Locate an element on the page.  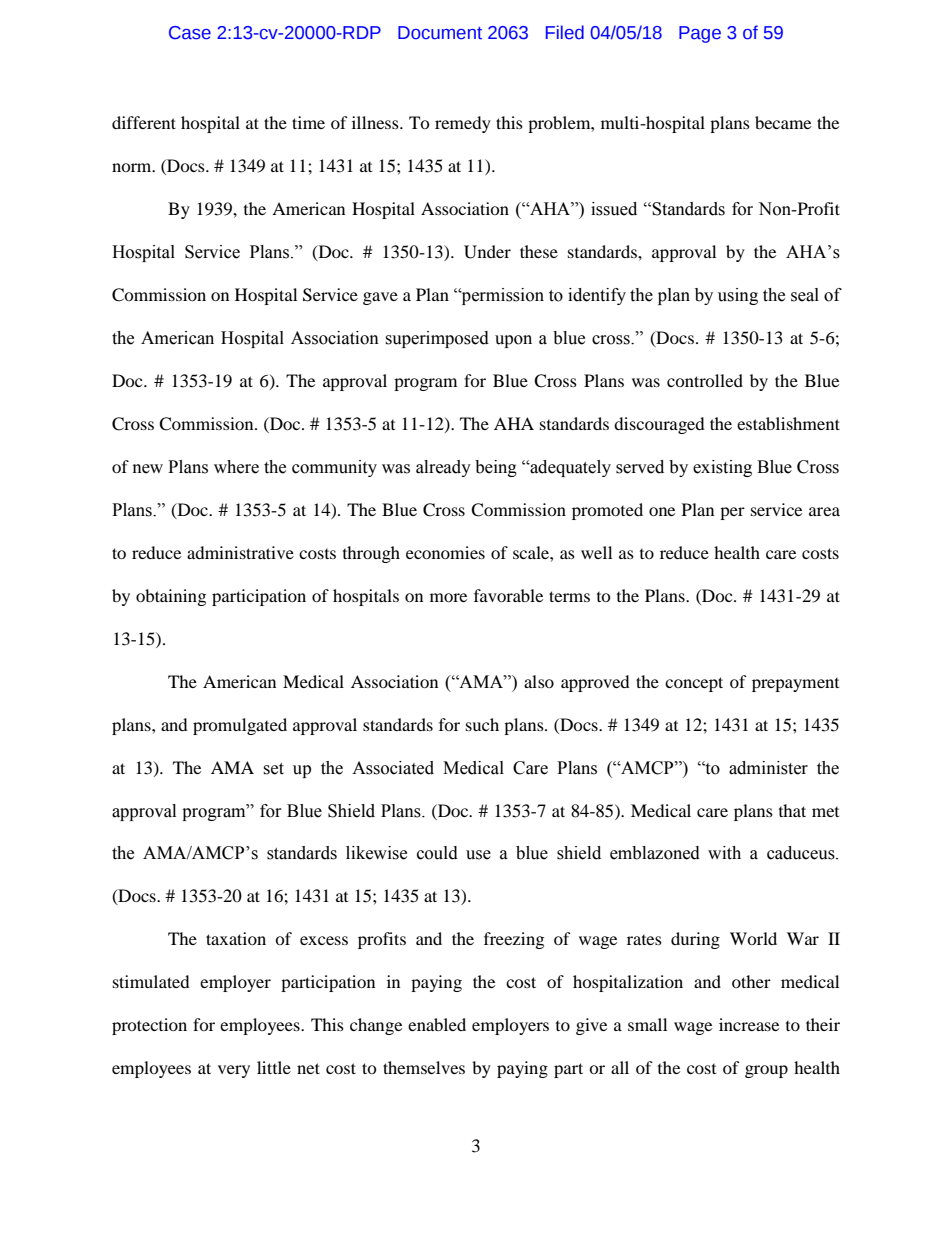
using is located at coordinates (738, 296).
